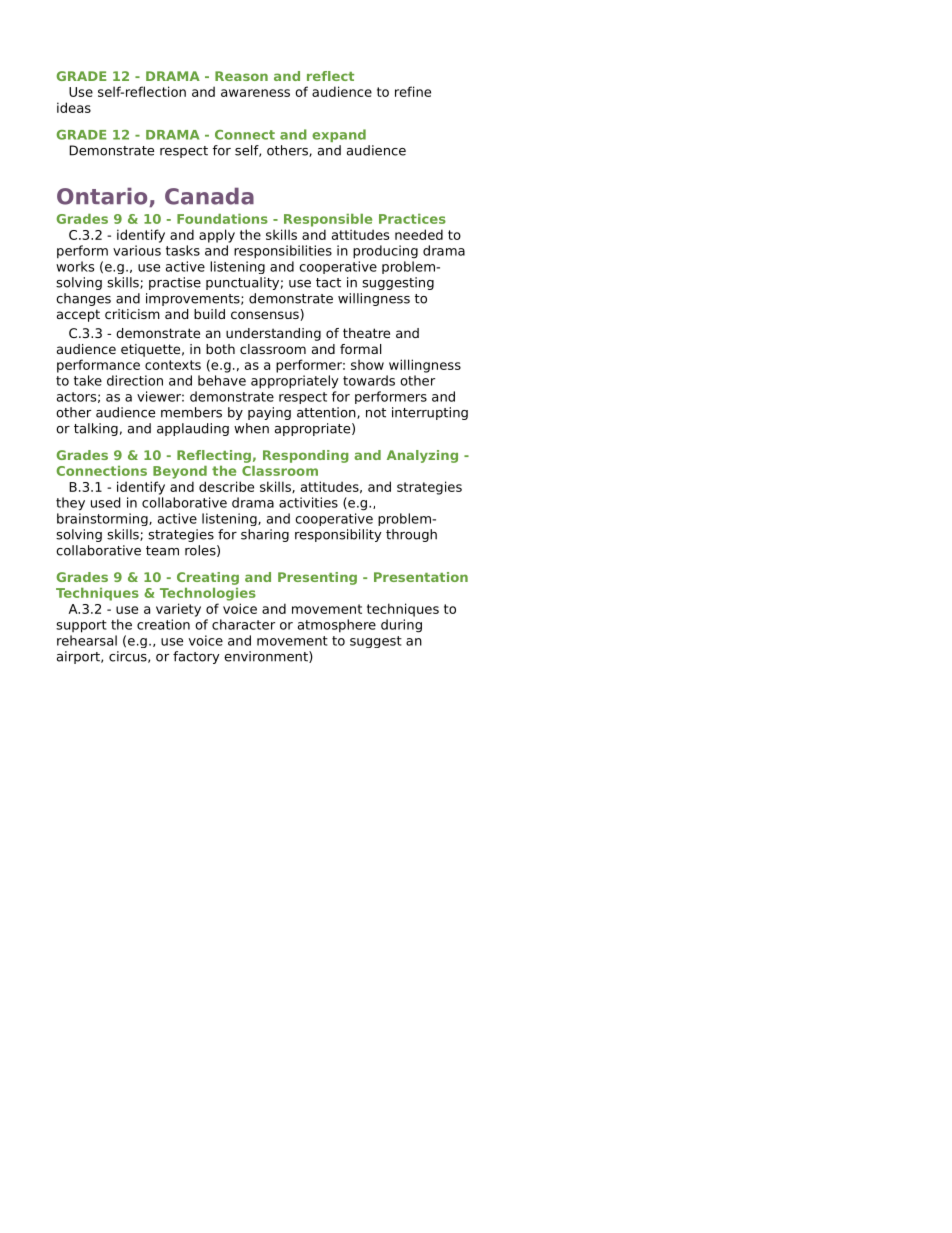 Image resolution: width=952 pixels, height=1233 pixels. I want to click on rehearsal, so click(87, 640).
